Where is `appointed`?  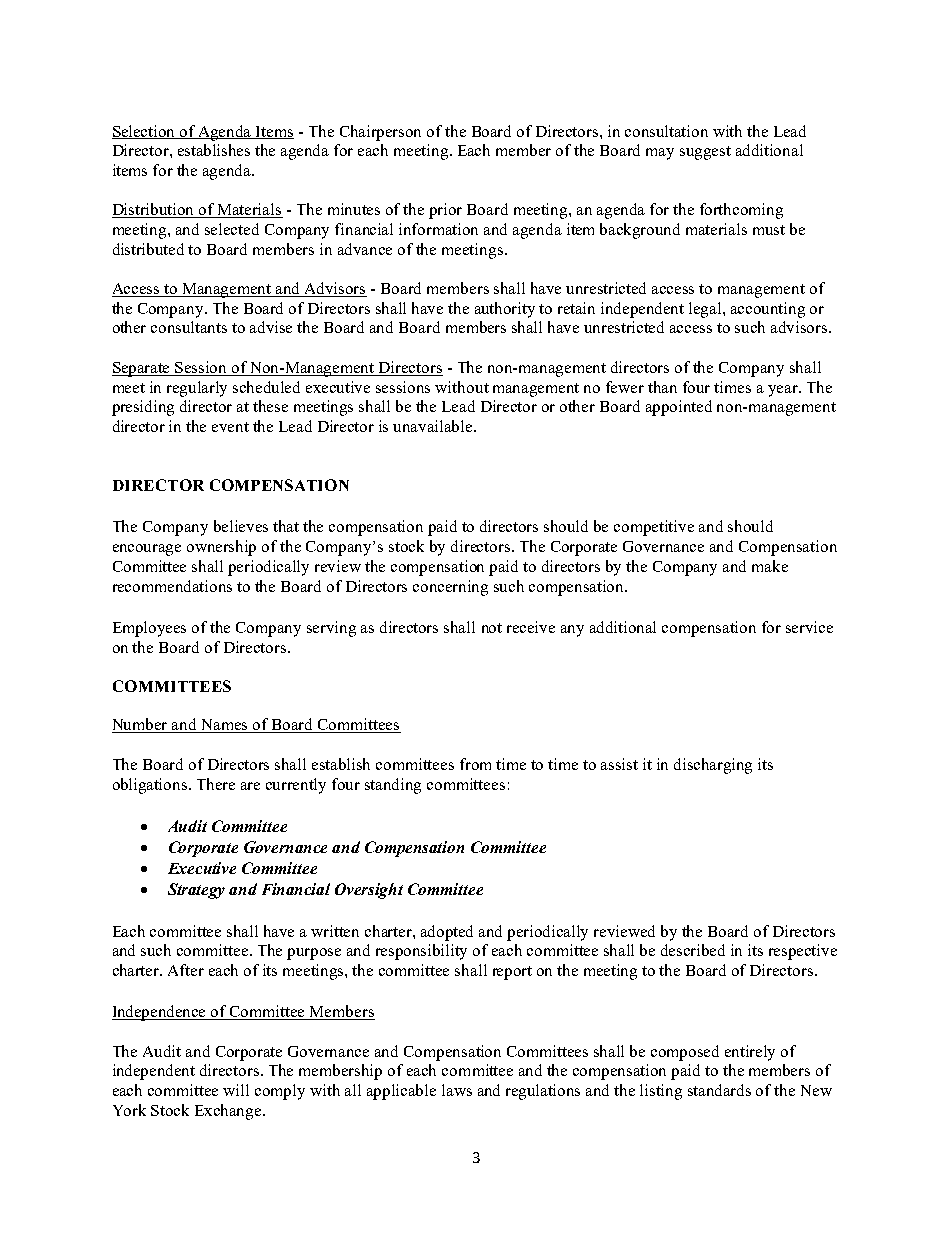 appointed is located at coordinates (679, 408).
